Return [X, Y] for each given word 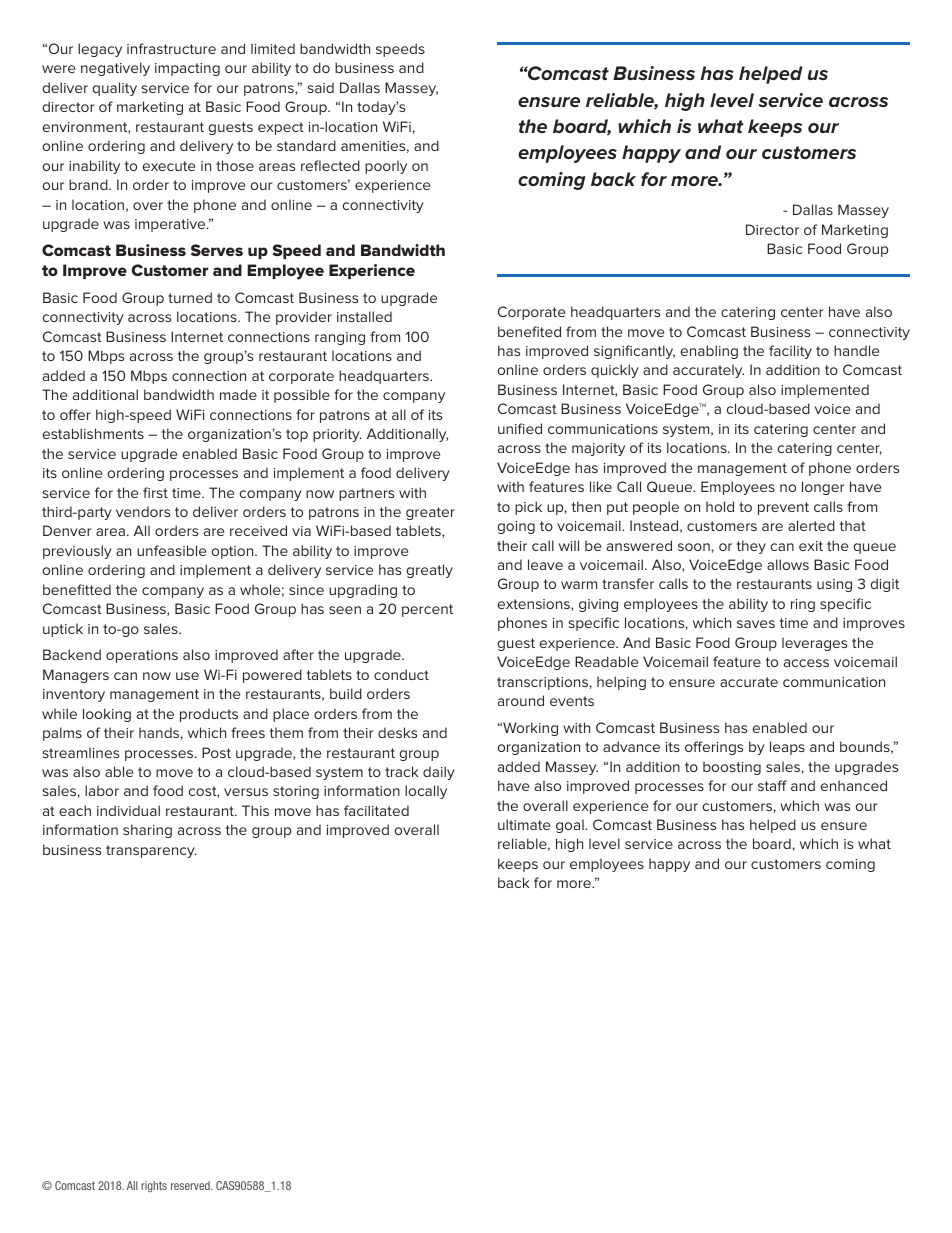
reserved [191, 1185]
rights [154, 1186]
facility [790, 352]
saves [756, 624]
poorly [386, 167]
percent [427, 610]
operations [142, 656]
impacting [187, 69]
